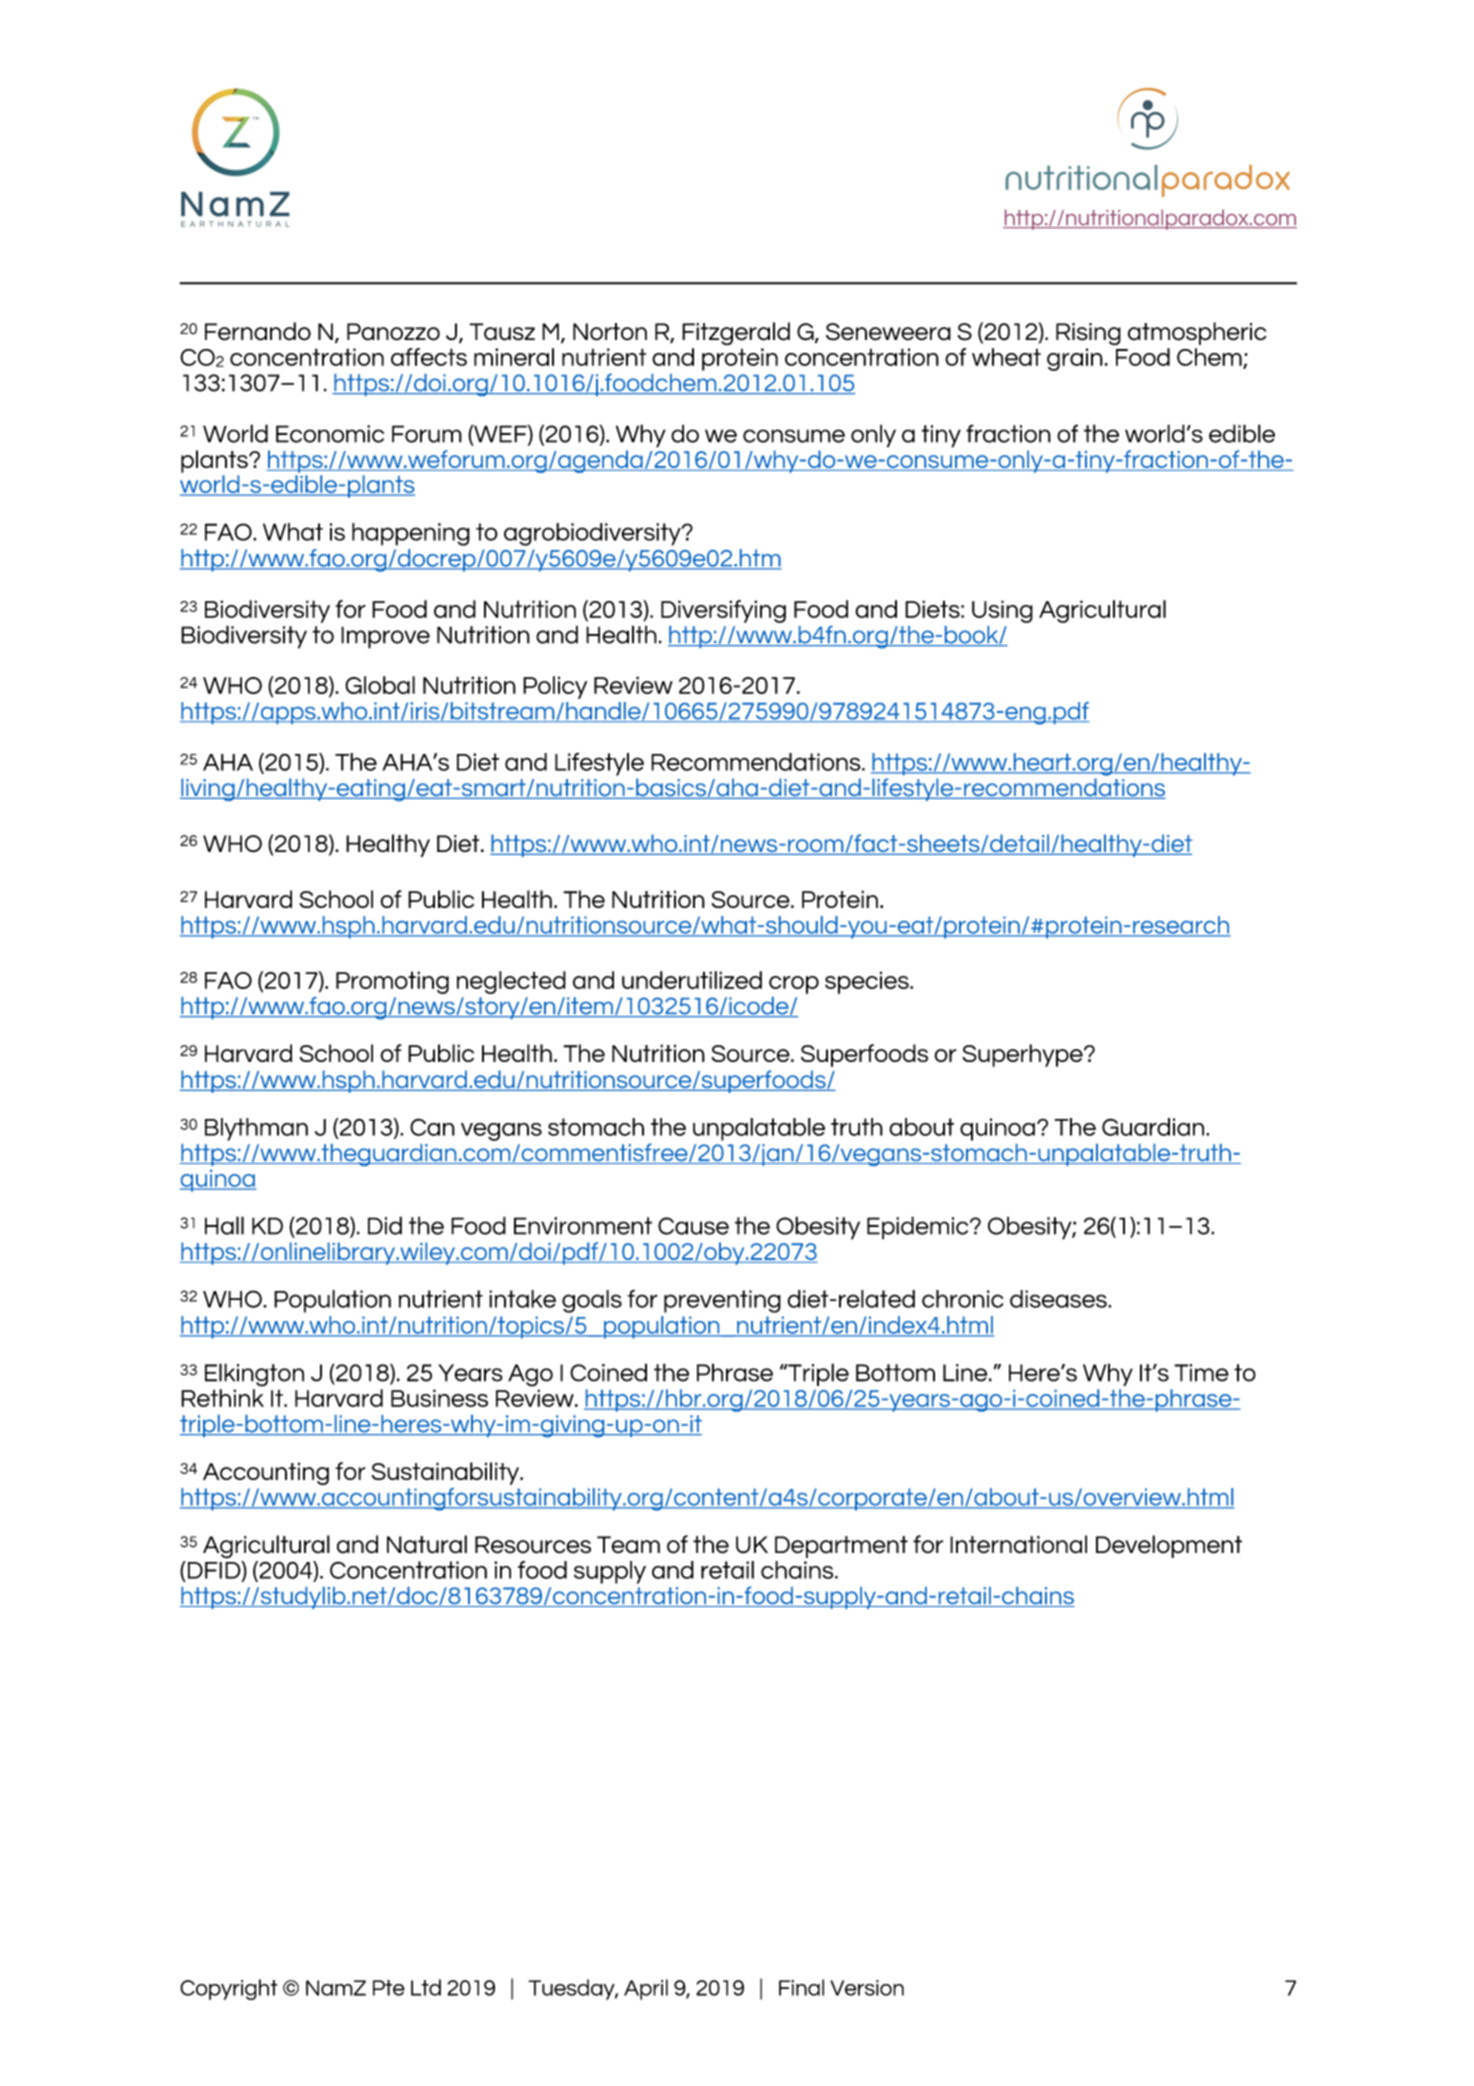 Image resolution: width=1474 pixels, height=2086 pixels. What do you see at coordinates (736, 333) in the document?
I see `Fitzgerald` at bounding box center [736, 333].
